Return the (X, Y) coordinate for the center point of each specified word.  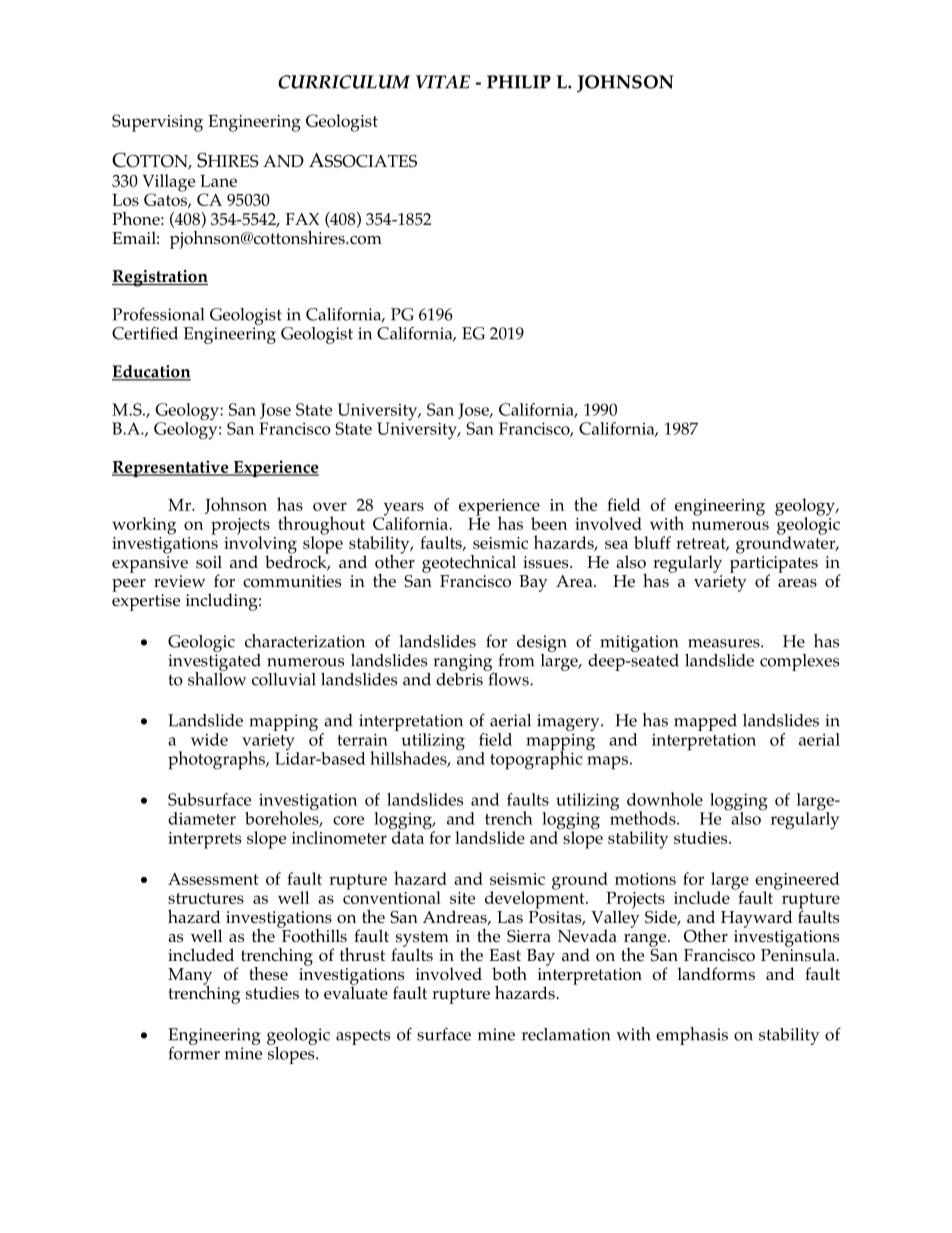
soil (209, 562)
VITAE (443, 82)
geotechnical (469, 564)
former (194, 1052)
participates (774, 565)
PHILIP (519, 82)
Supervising (157, 123)
